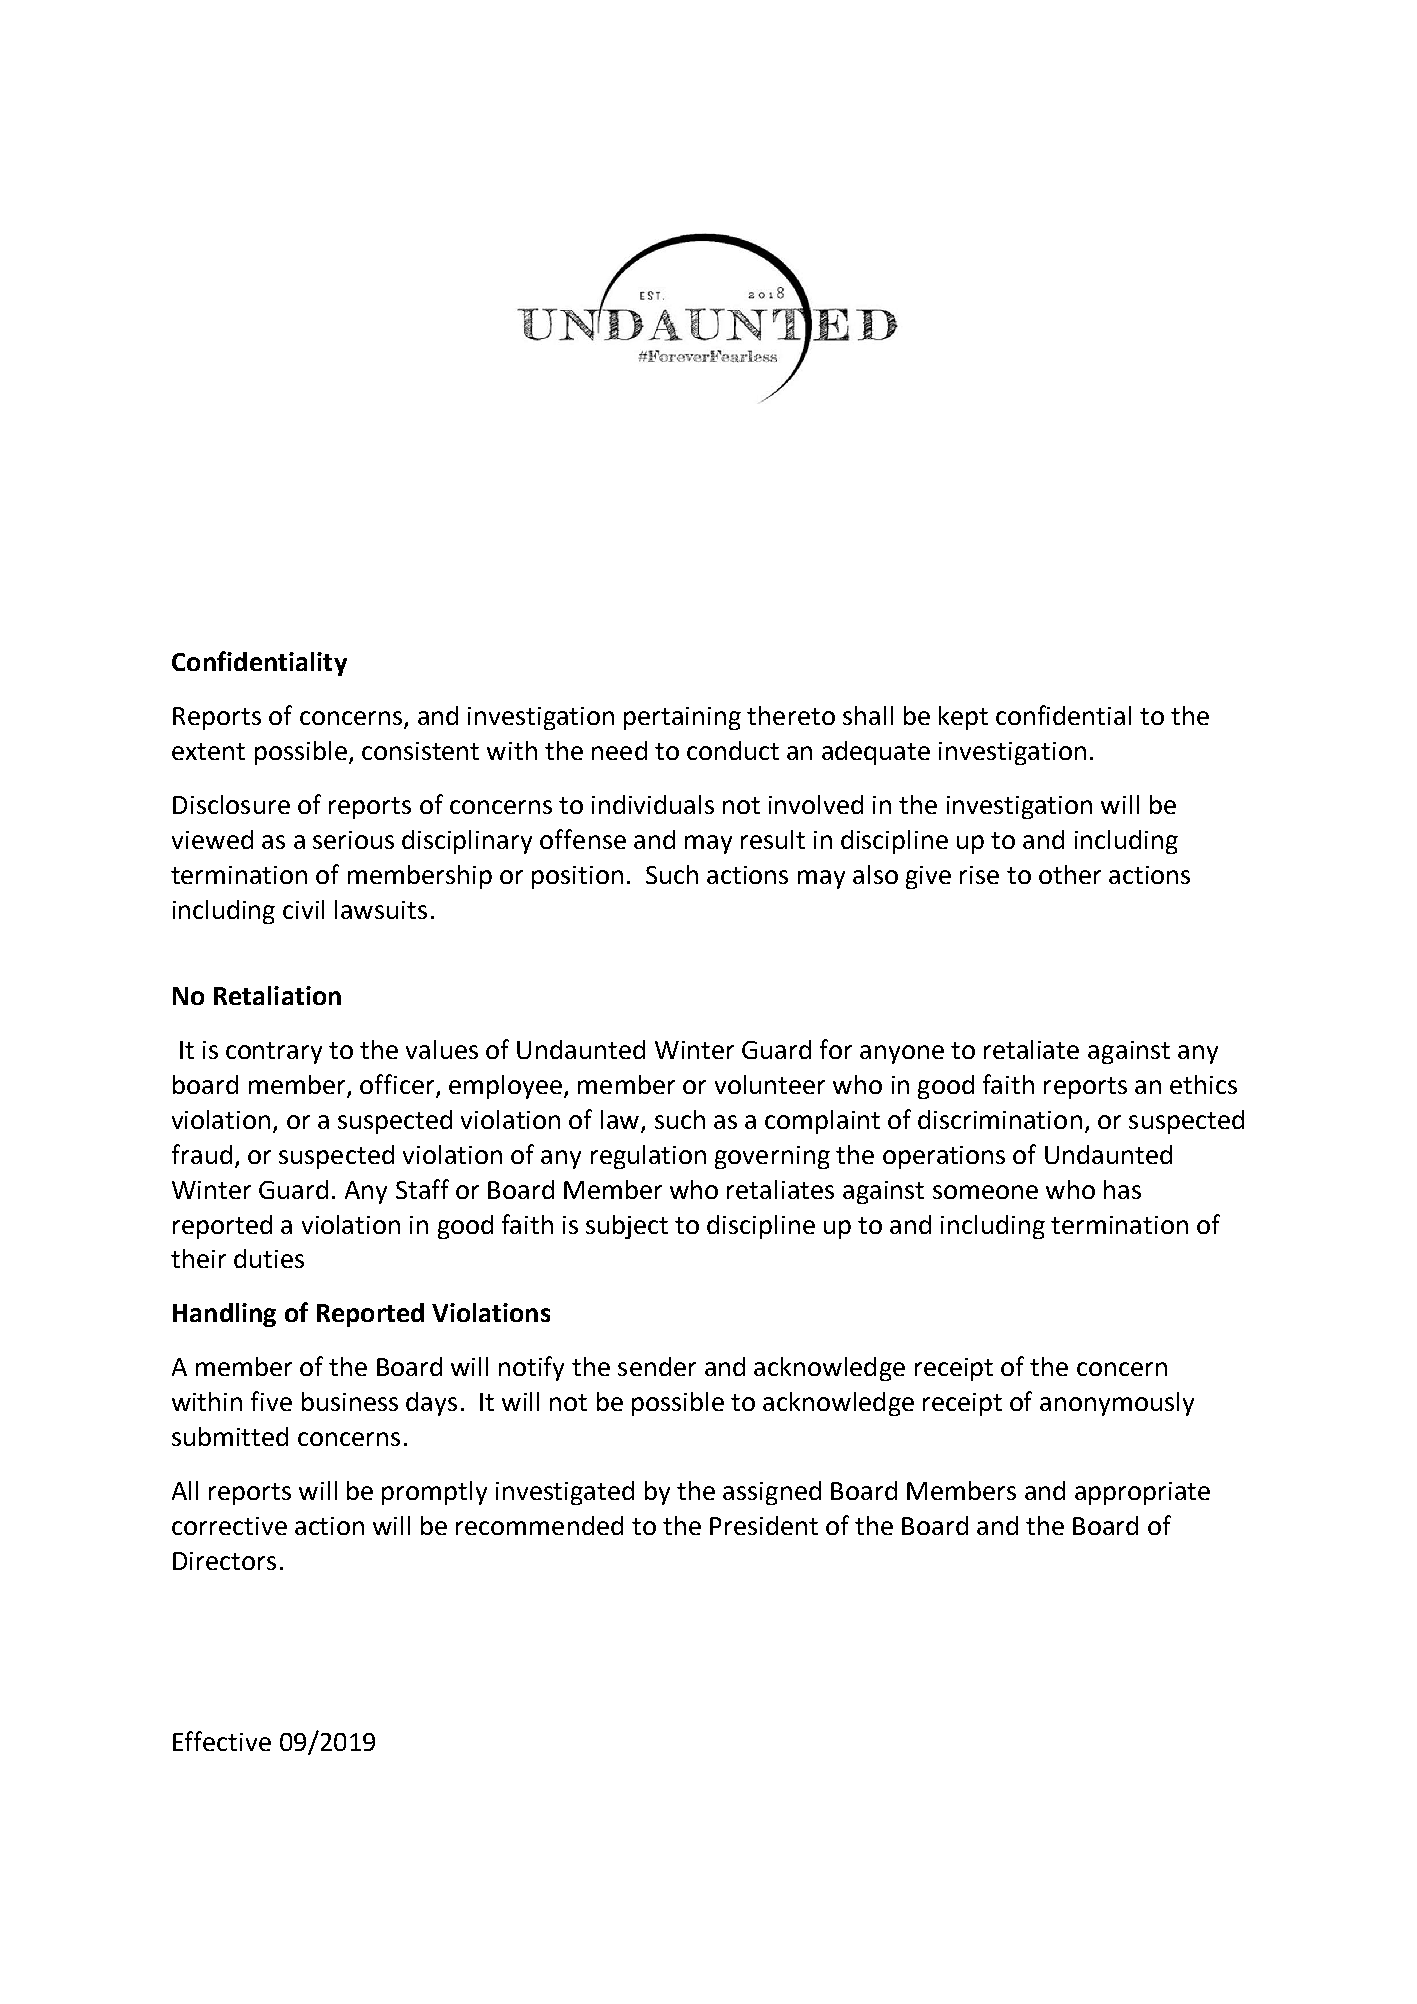 The image size is (1417, 2004). Describe the element at coordinates (420, 751) in the page. I see `consistent` at that location.
